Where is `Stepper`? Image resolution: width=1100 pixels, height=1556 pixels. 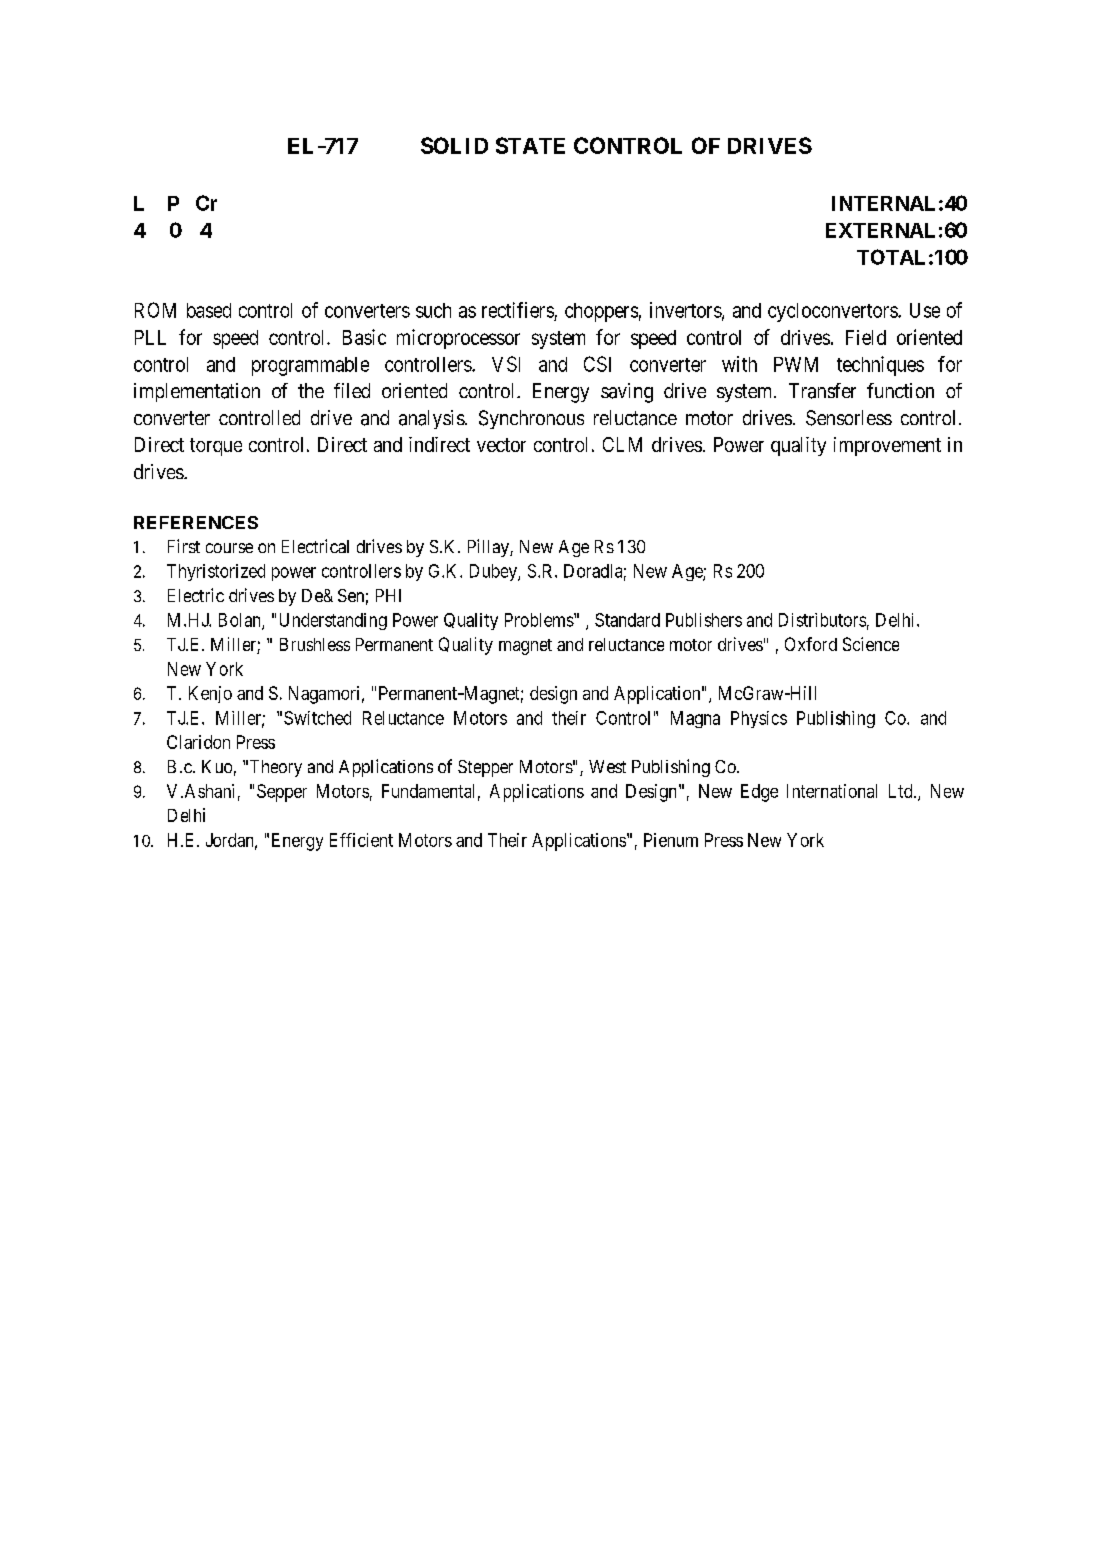 Stepper is located at coordinates (485, 768).
